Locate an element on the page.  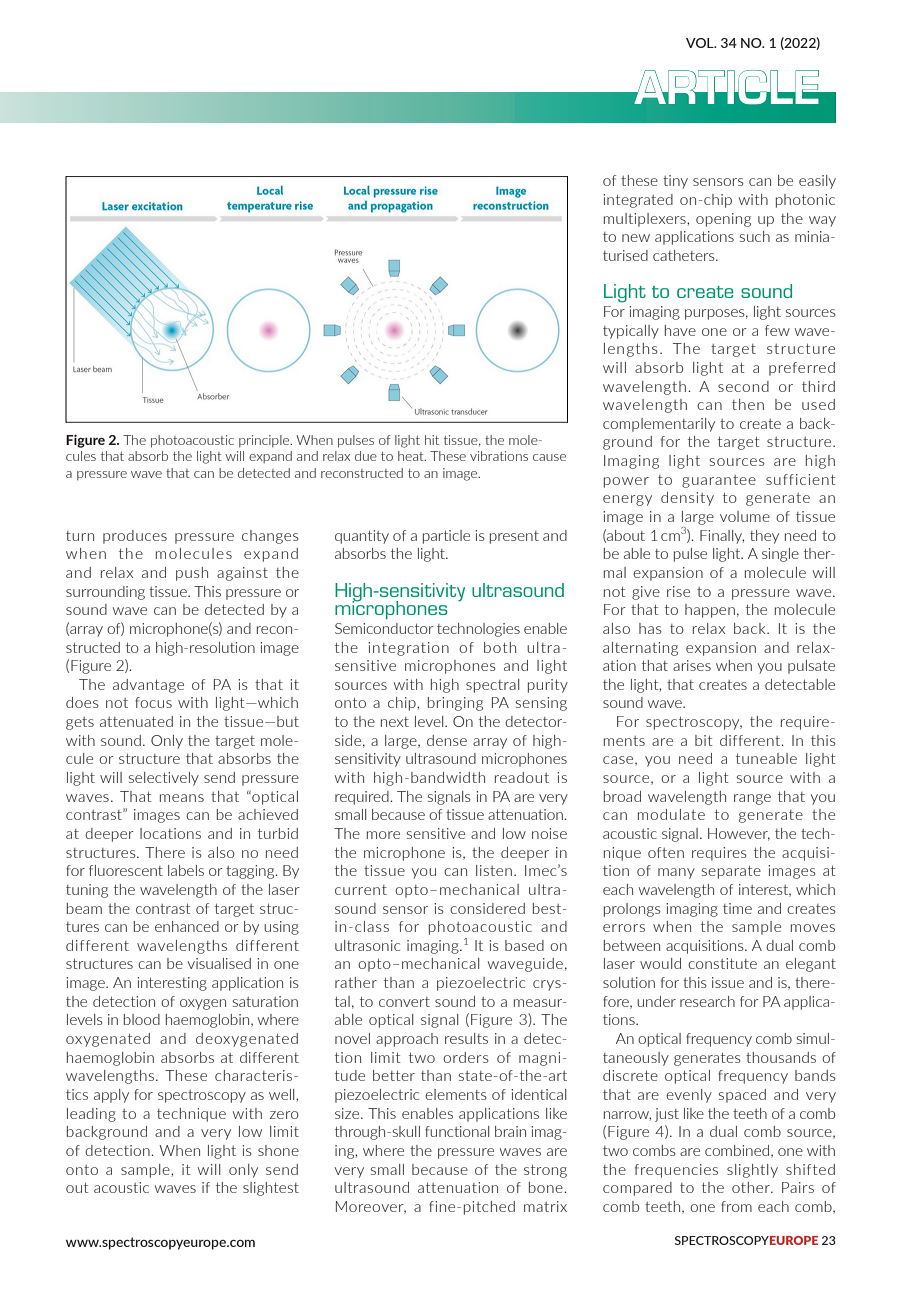
opening is located at coordinates (723, 220).
